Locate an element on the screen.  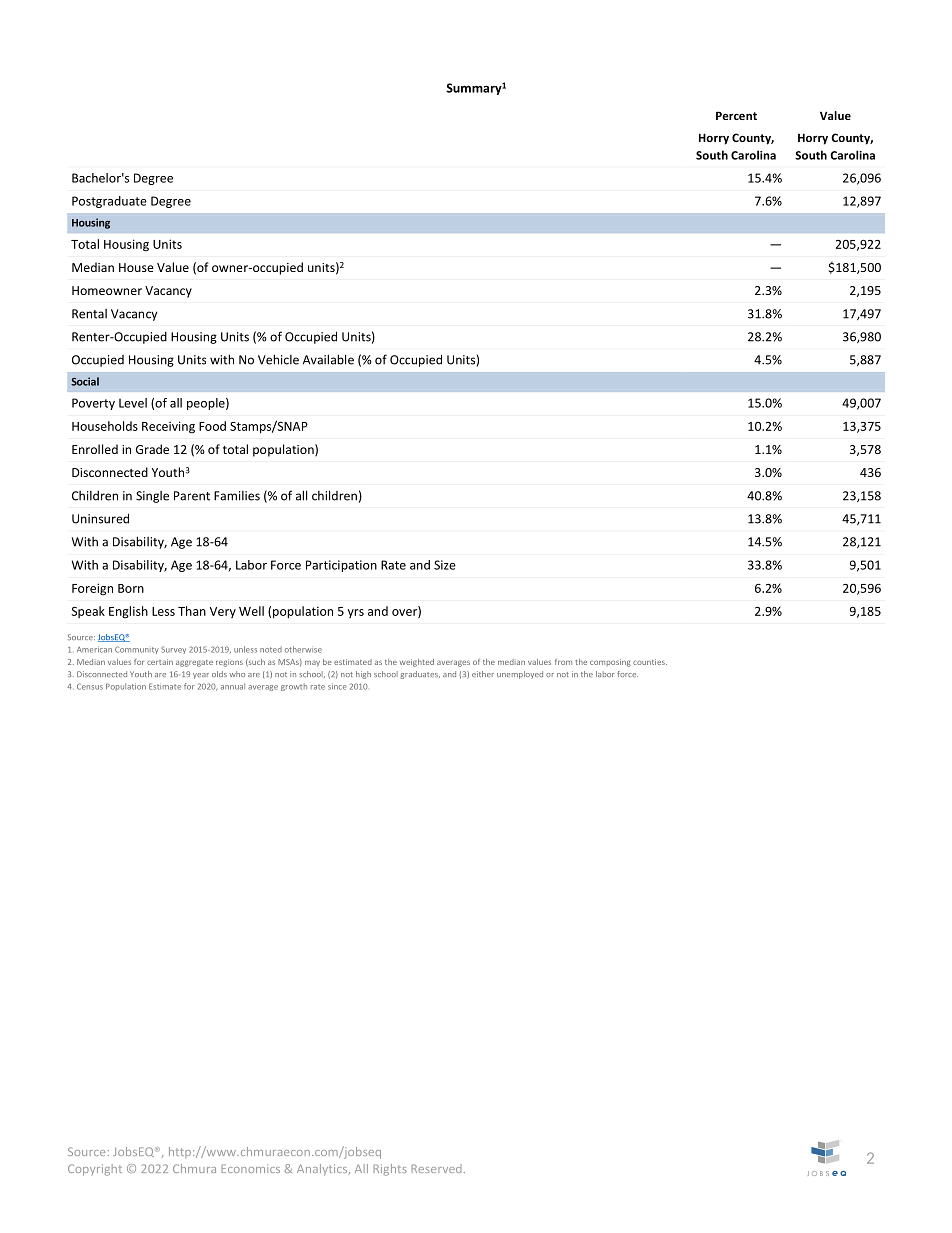
Percent is located at coordinates (736, 115).
